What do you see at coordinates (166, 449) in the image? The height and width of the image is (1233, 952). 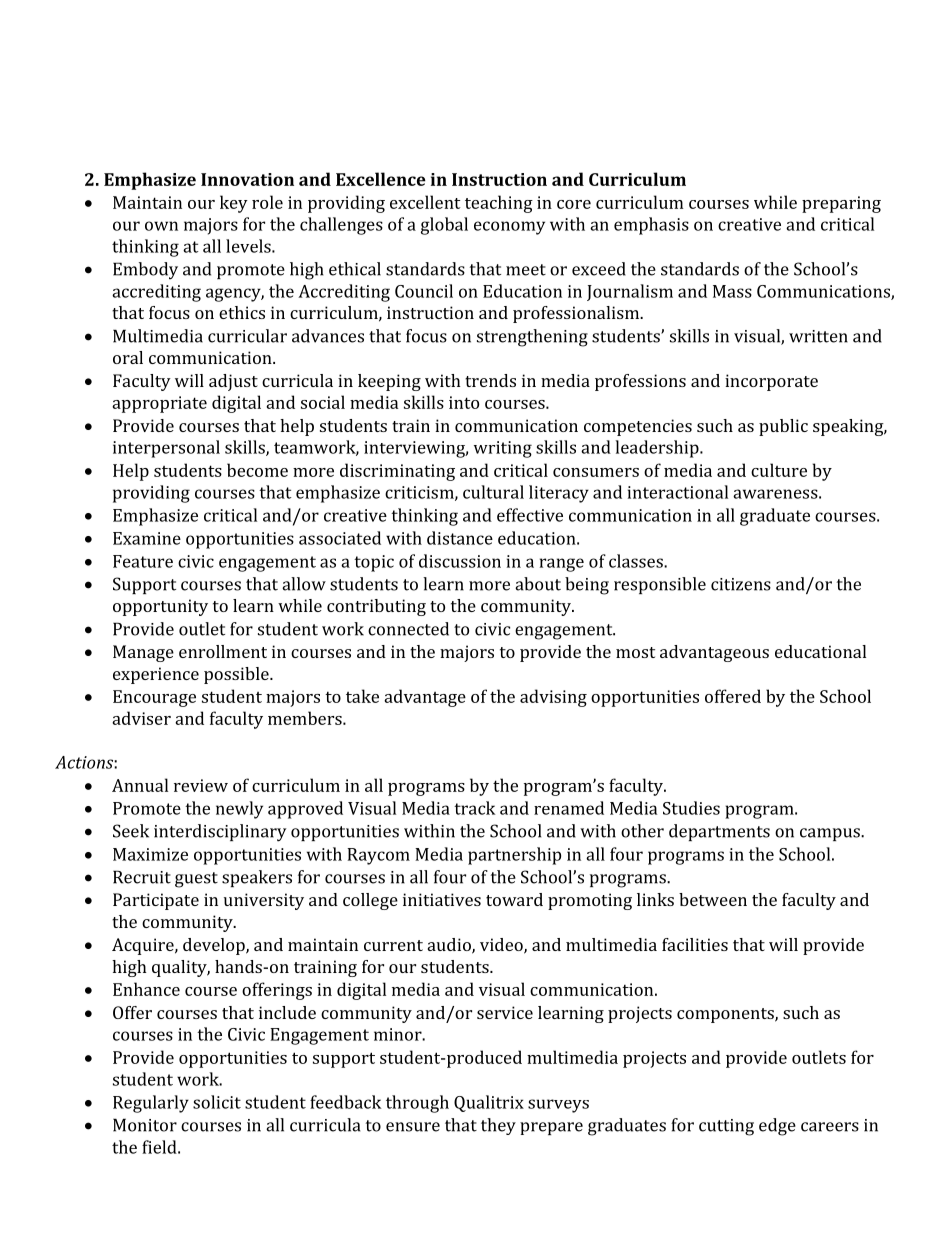 I see `interpersonal` at bounding box center [166, 449].
